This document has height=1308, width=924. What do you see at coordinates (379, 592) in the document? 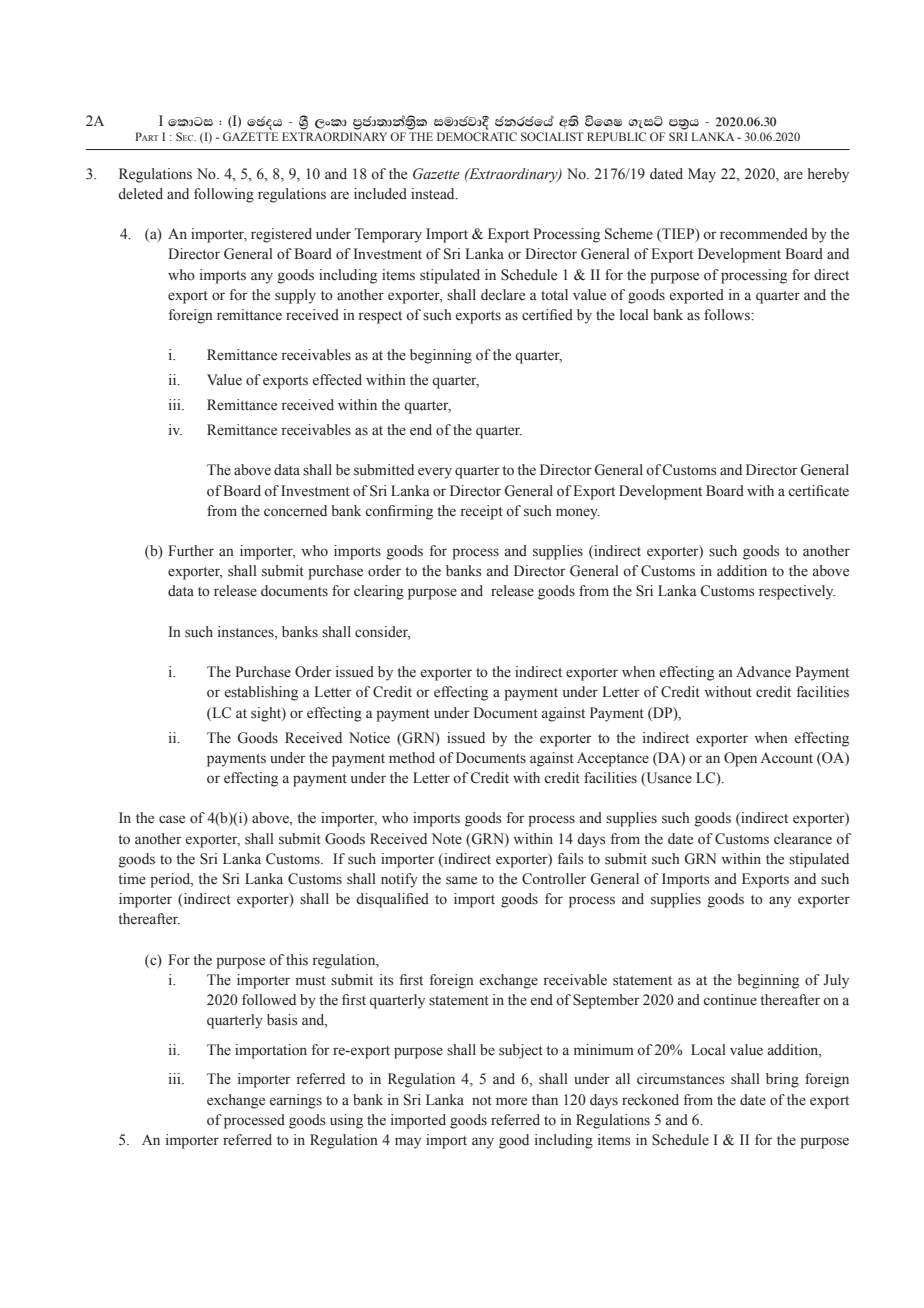
I see `clearing` at bounding box center [379, 592].
